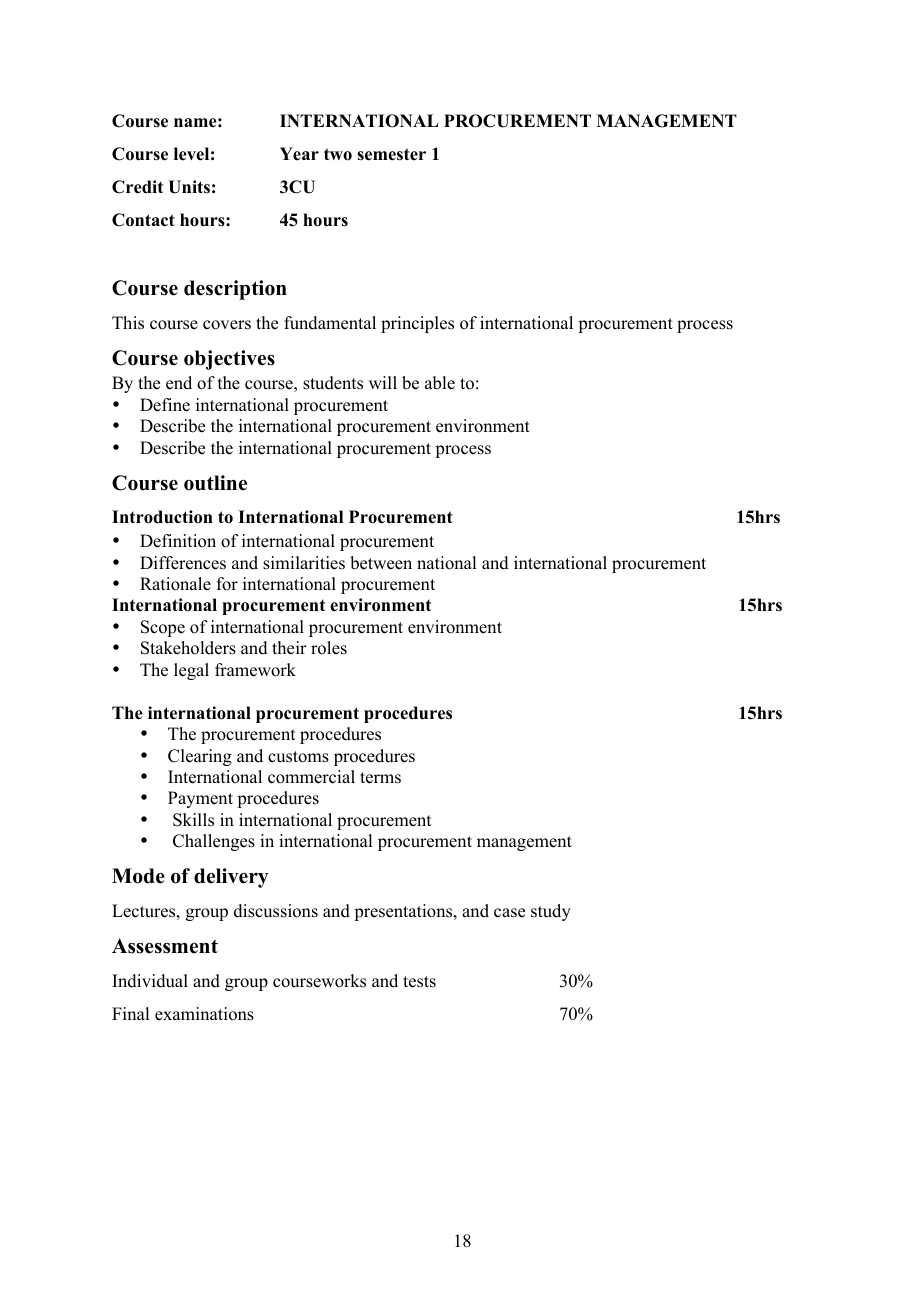  What do you see at coordinates (509, 913) in the document?
I see `case` at bounding box center [509, 913].
